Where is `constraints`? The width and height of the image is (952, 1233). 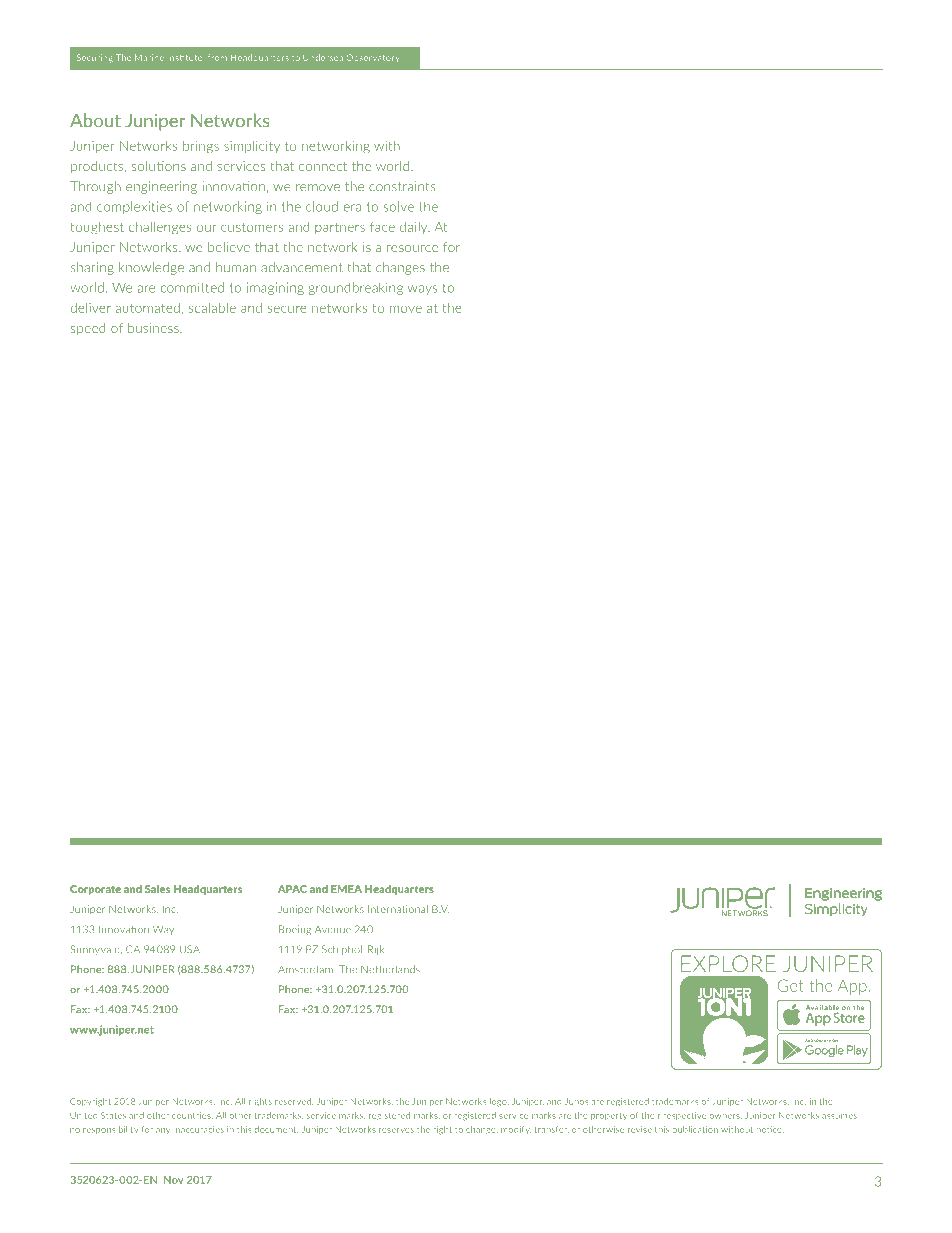 constraints is located at coordinates (402, 186).
